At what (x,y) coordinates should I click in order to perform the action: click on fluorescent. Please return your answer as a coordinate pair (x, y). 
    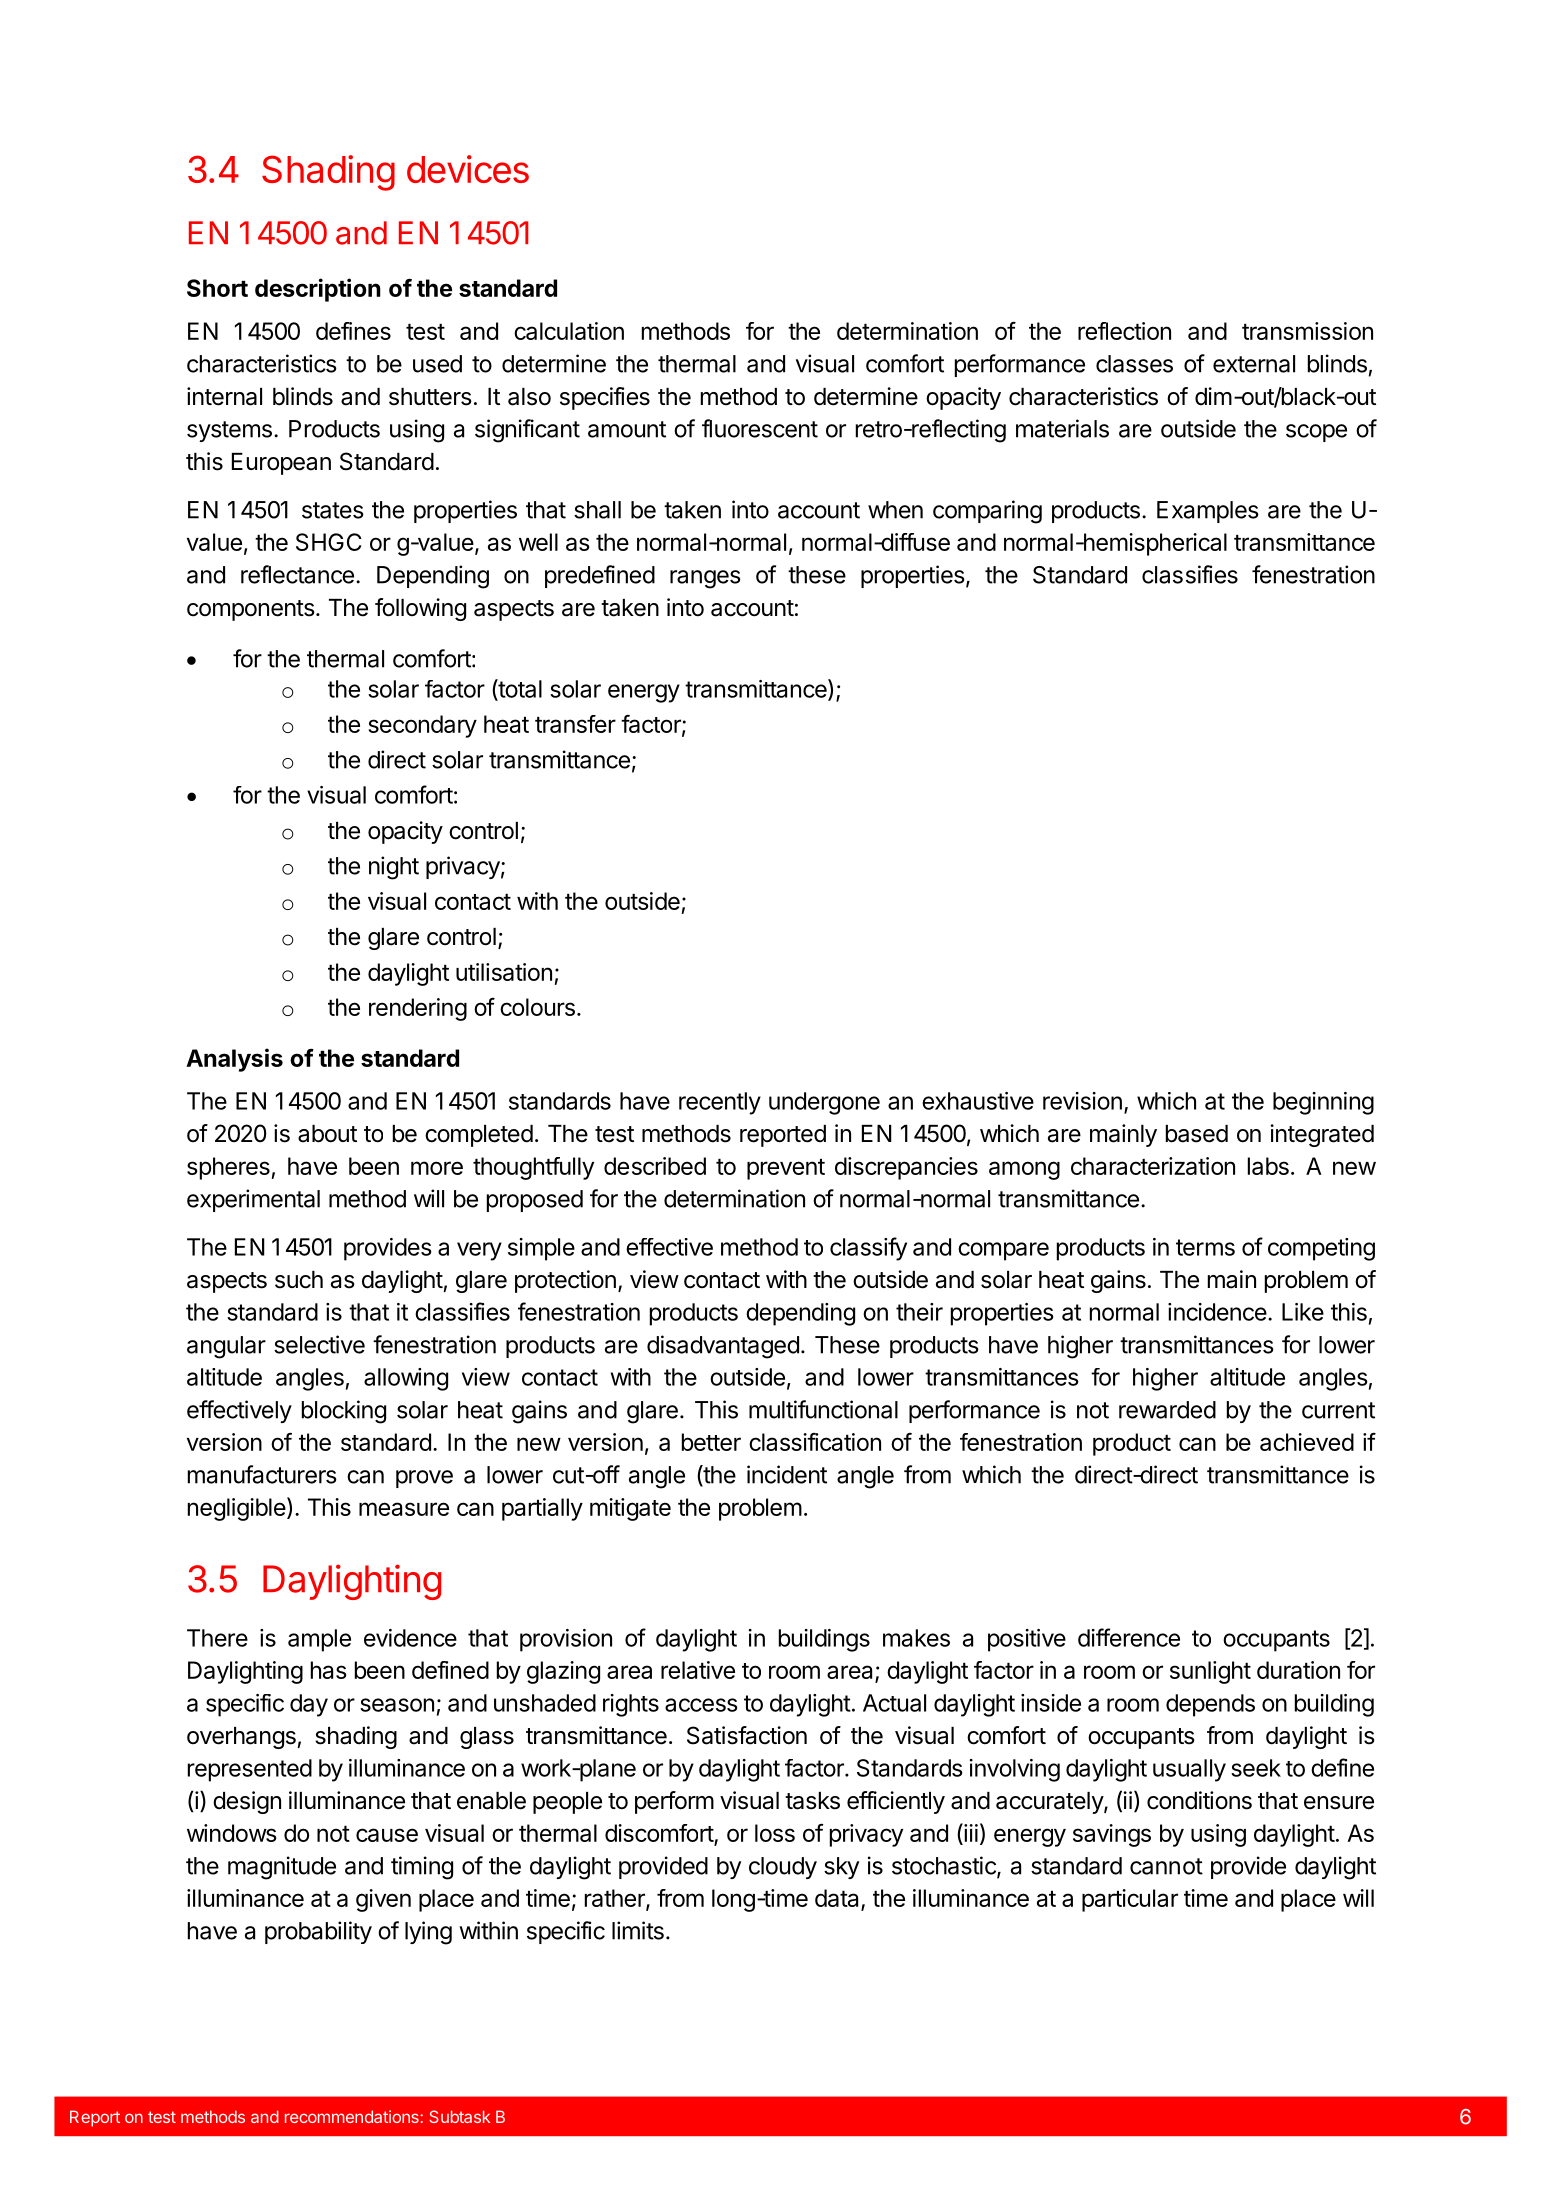
    Looking at the image, I should click on (760, 428).
